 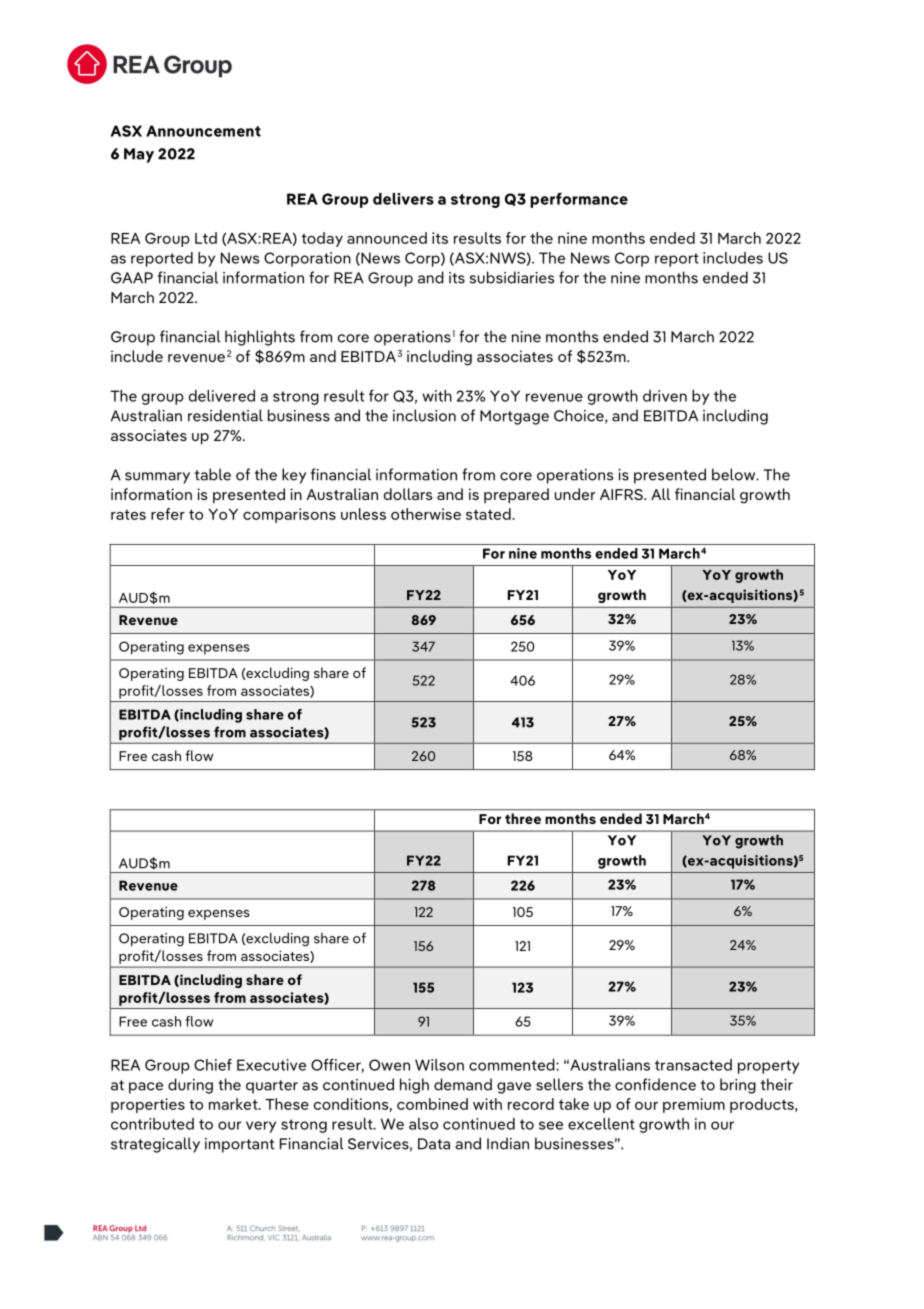 What do you see at coordinates (234, 1104) in the screenshot?
I see `market` at bounding box center [234, 1104].
